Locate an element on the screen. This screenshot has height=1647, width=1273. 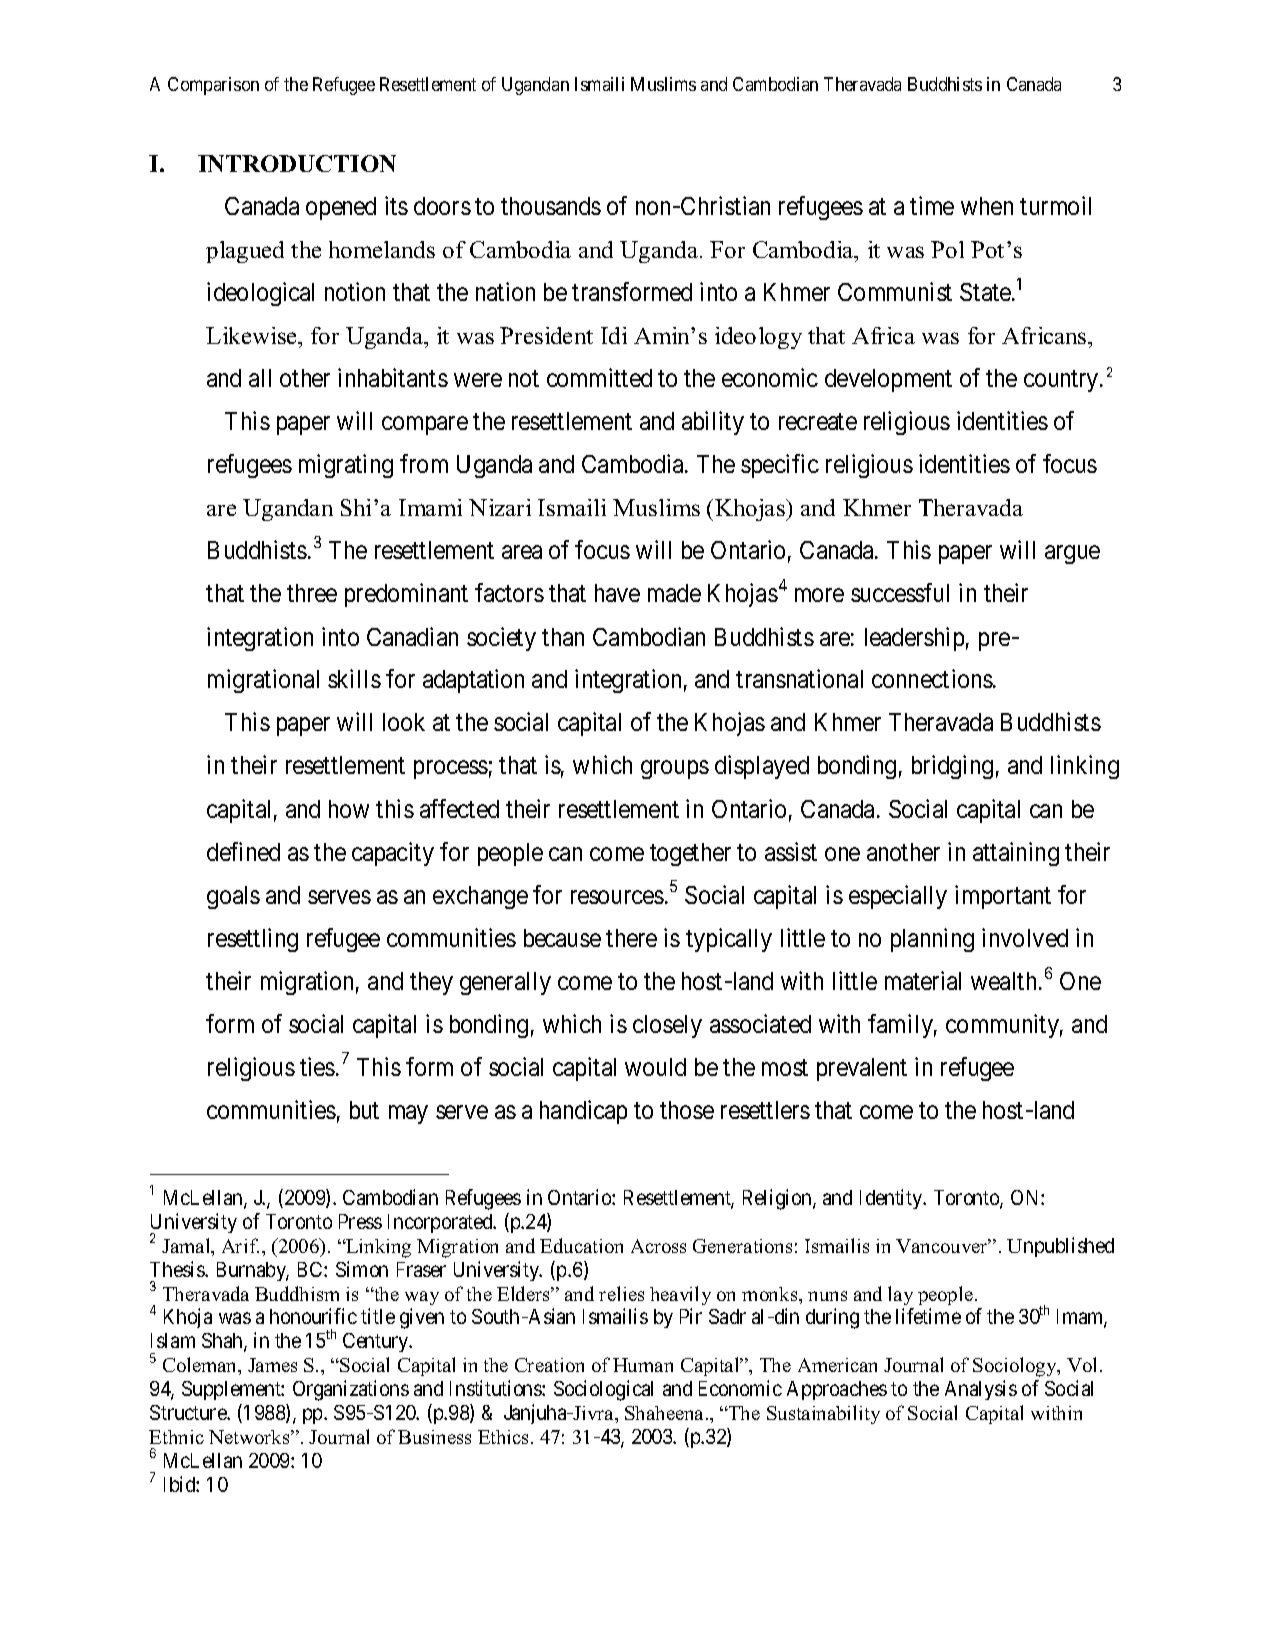
groups is located at coordinates (675, 770).
